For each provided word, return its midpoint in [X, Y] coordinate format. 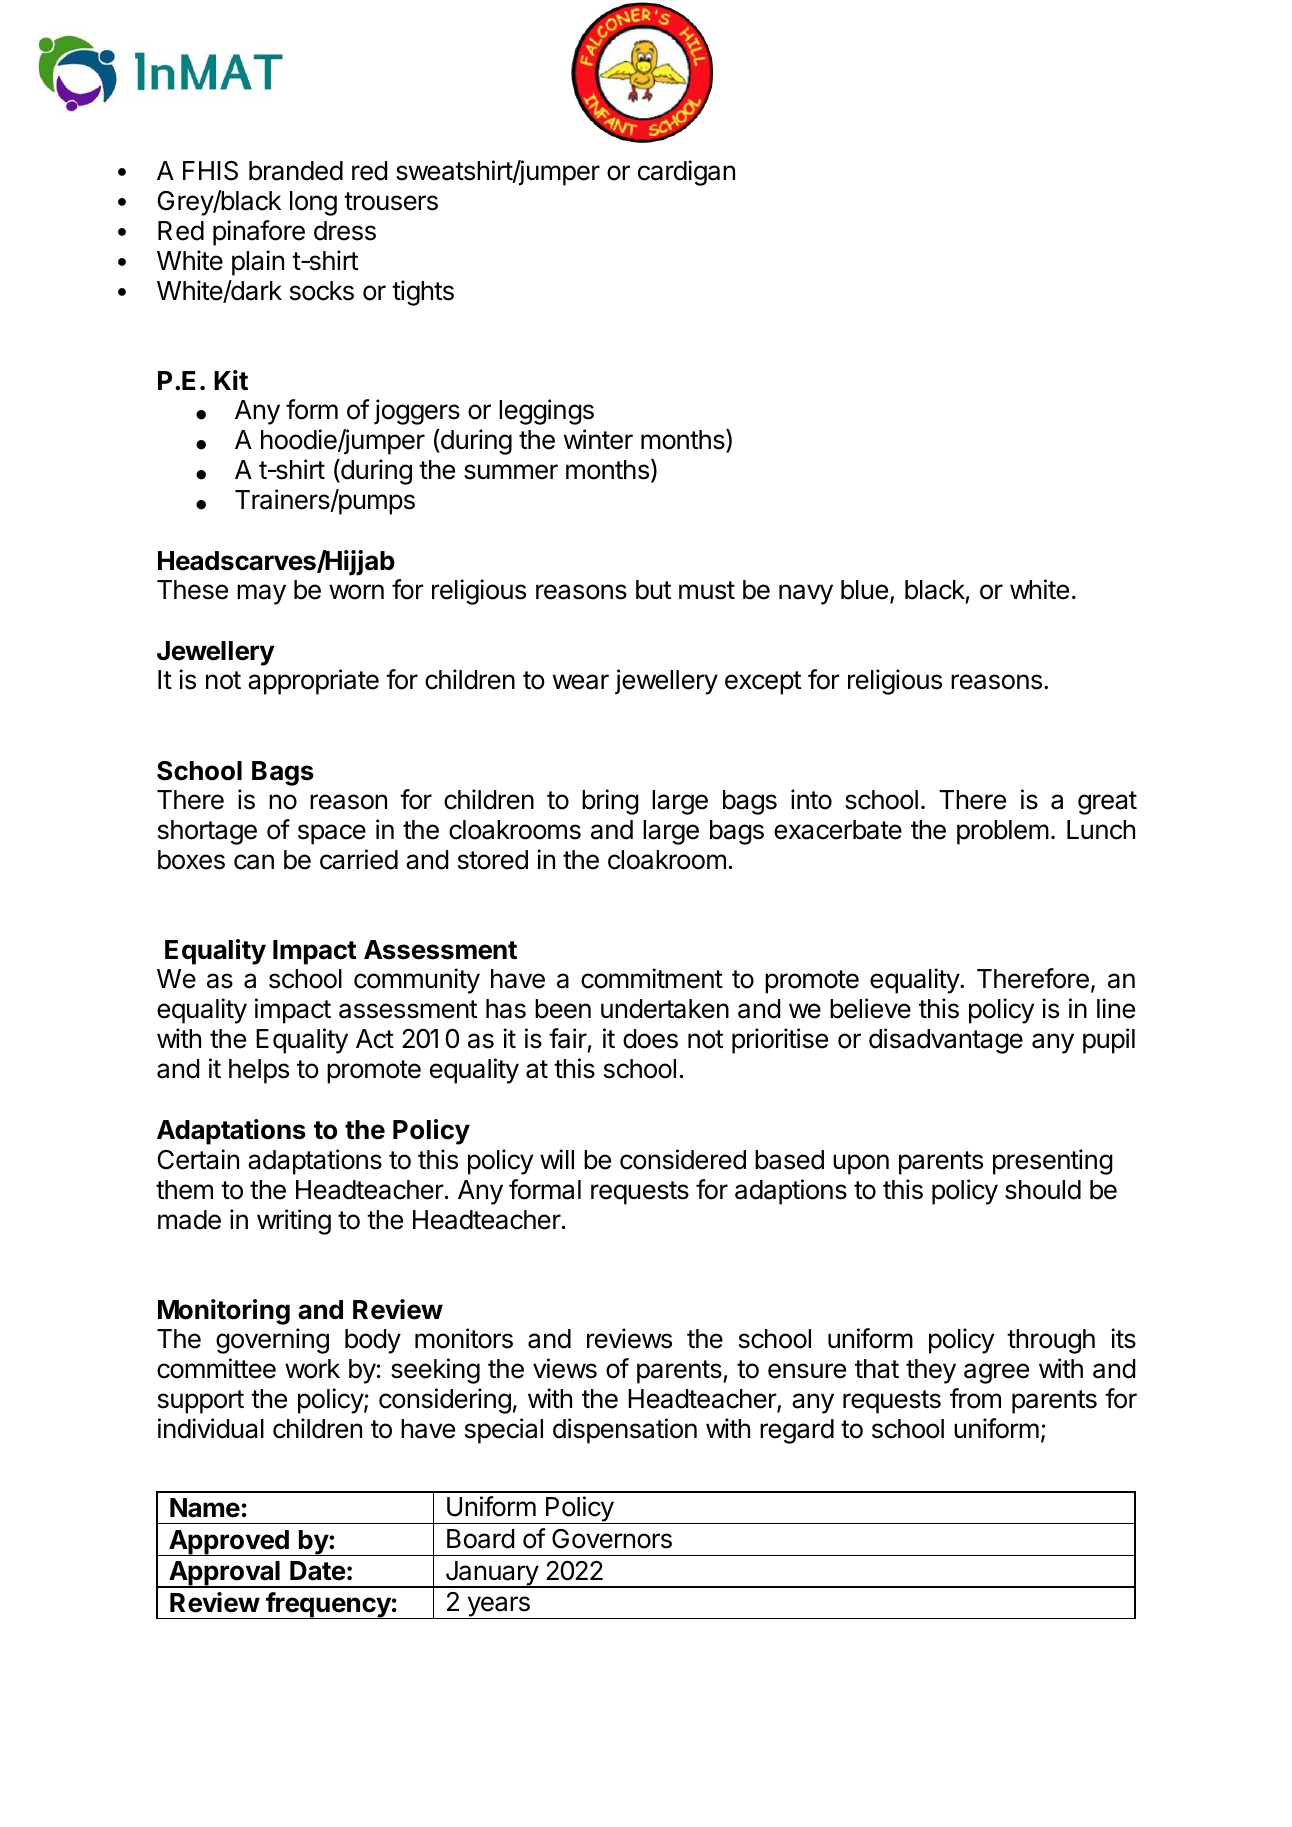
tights [423, 293]
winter [598, 439]
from [975, 1398]
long [313, 203]
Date [318, 1571]
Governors [612, 1539]
